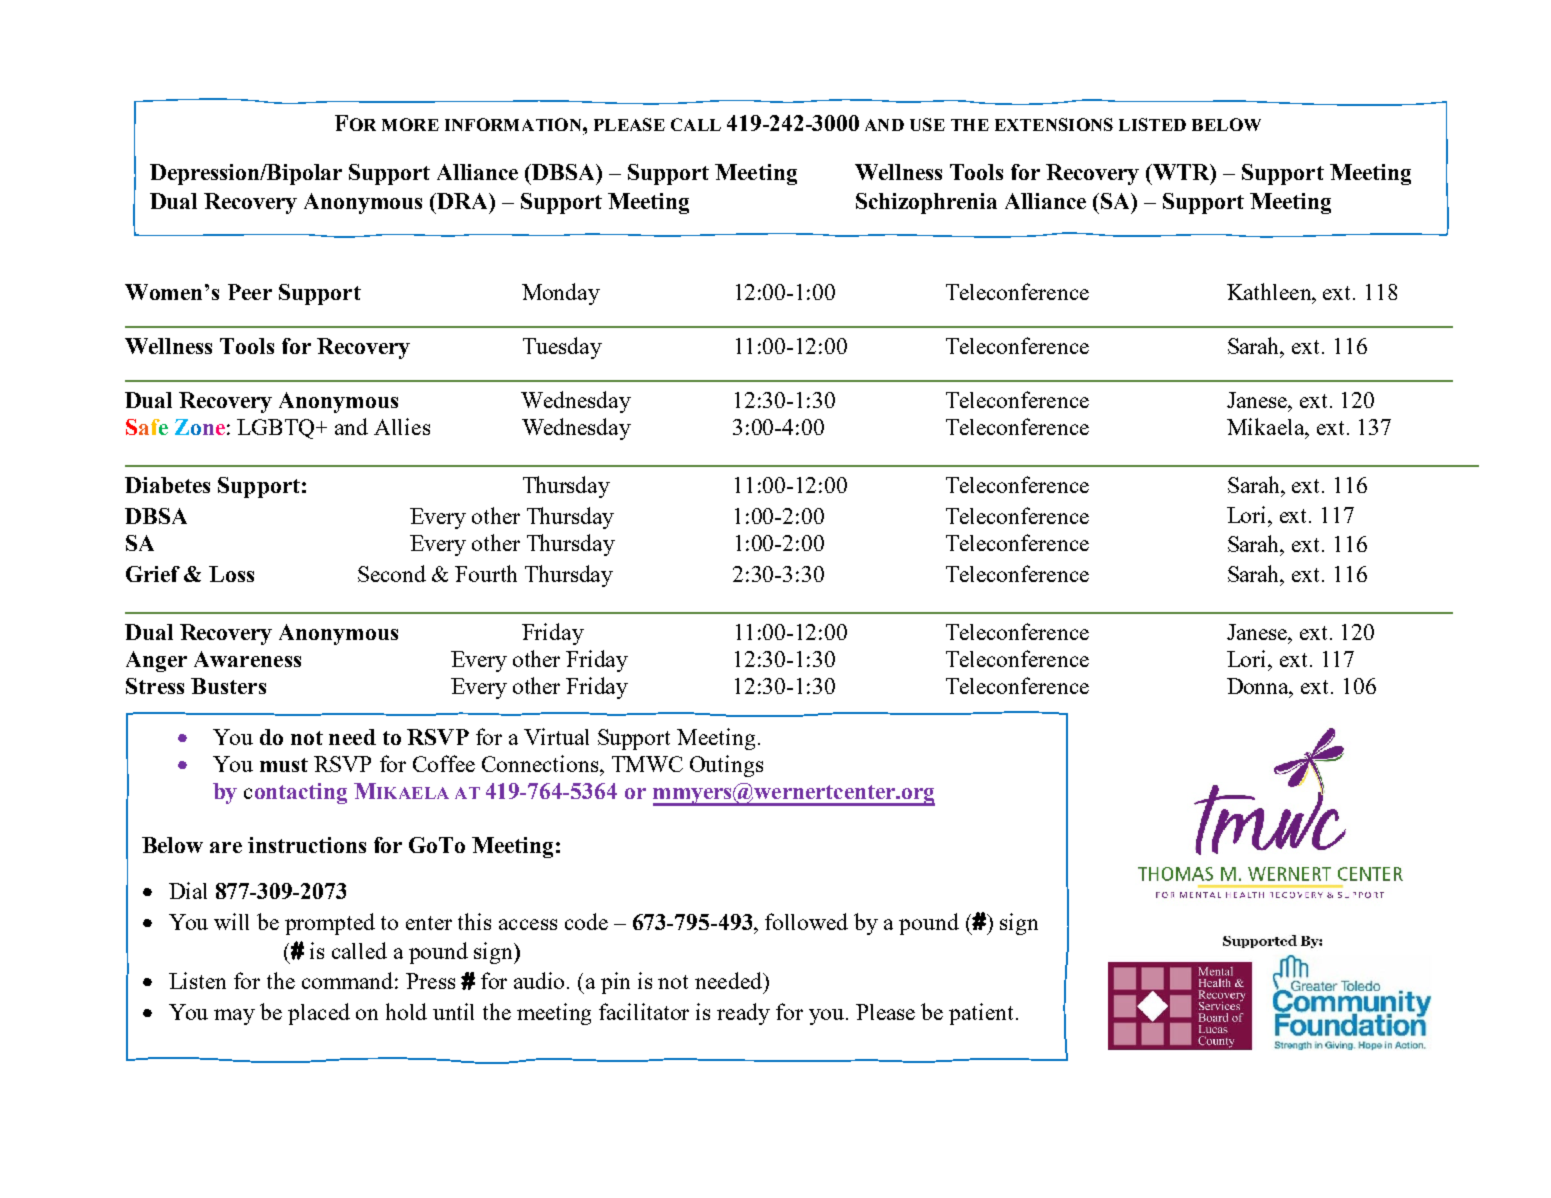  What do you see at coordinates (1259, 687) in the page?
I see `Donna` at bounding box center [1259, 687].
